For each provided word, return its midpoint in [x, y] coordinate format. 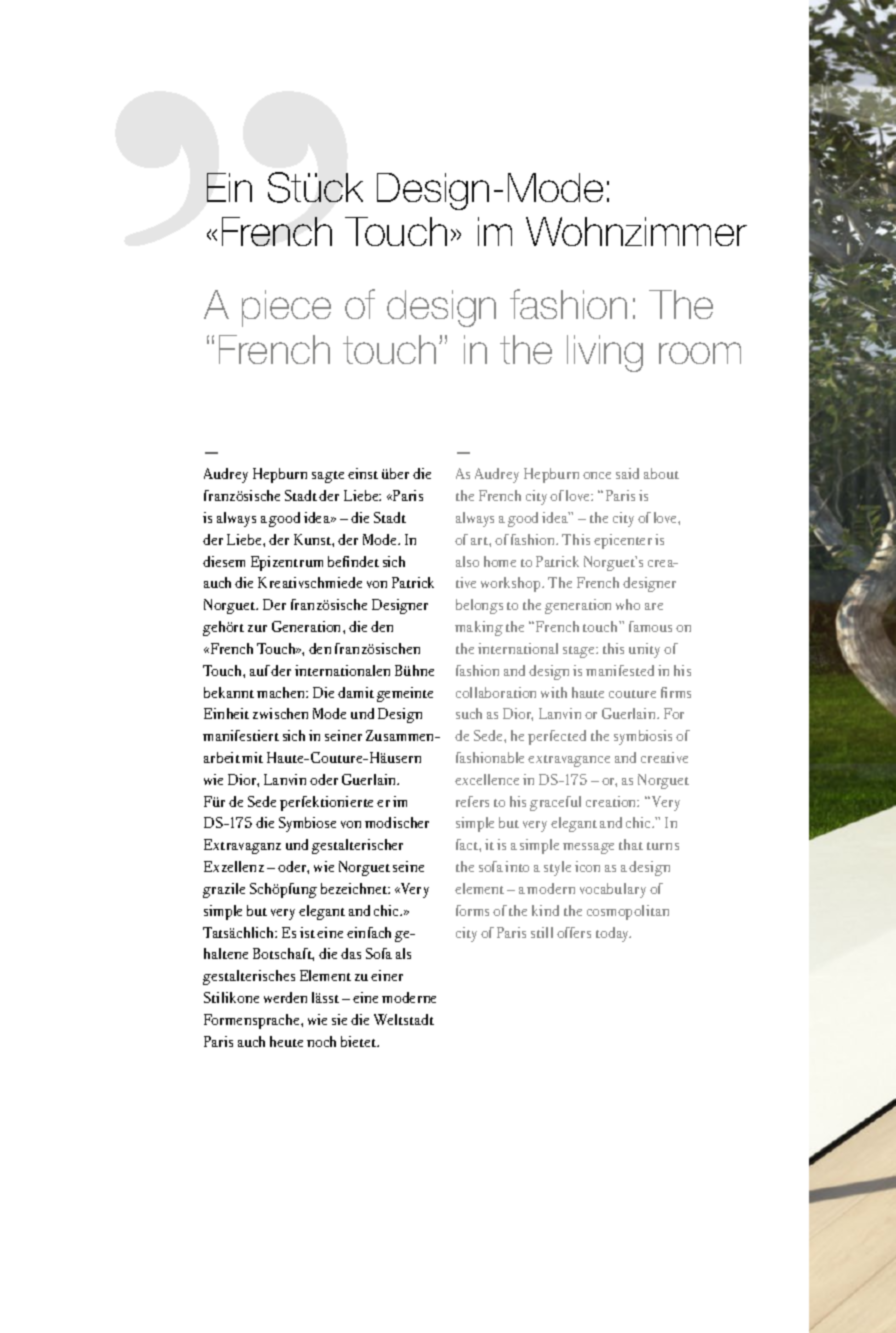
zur [257, 628]
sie [339, 1019]
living [605, 353]
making [479, 628]
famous [650, 626]
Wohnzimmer [636, 231]
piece [286, 308]
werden [285, 997]
